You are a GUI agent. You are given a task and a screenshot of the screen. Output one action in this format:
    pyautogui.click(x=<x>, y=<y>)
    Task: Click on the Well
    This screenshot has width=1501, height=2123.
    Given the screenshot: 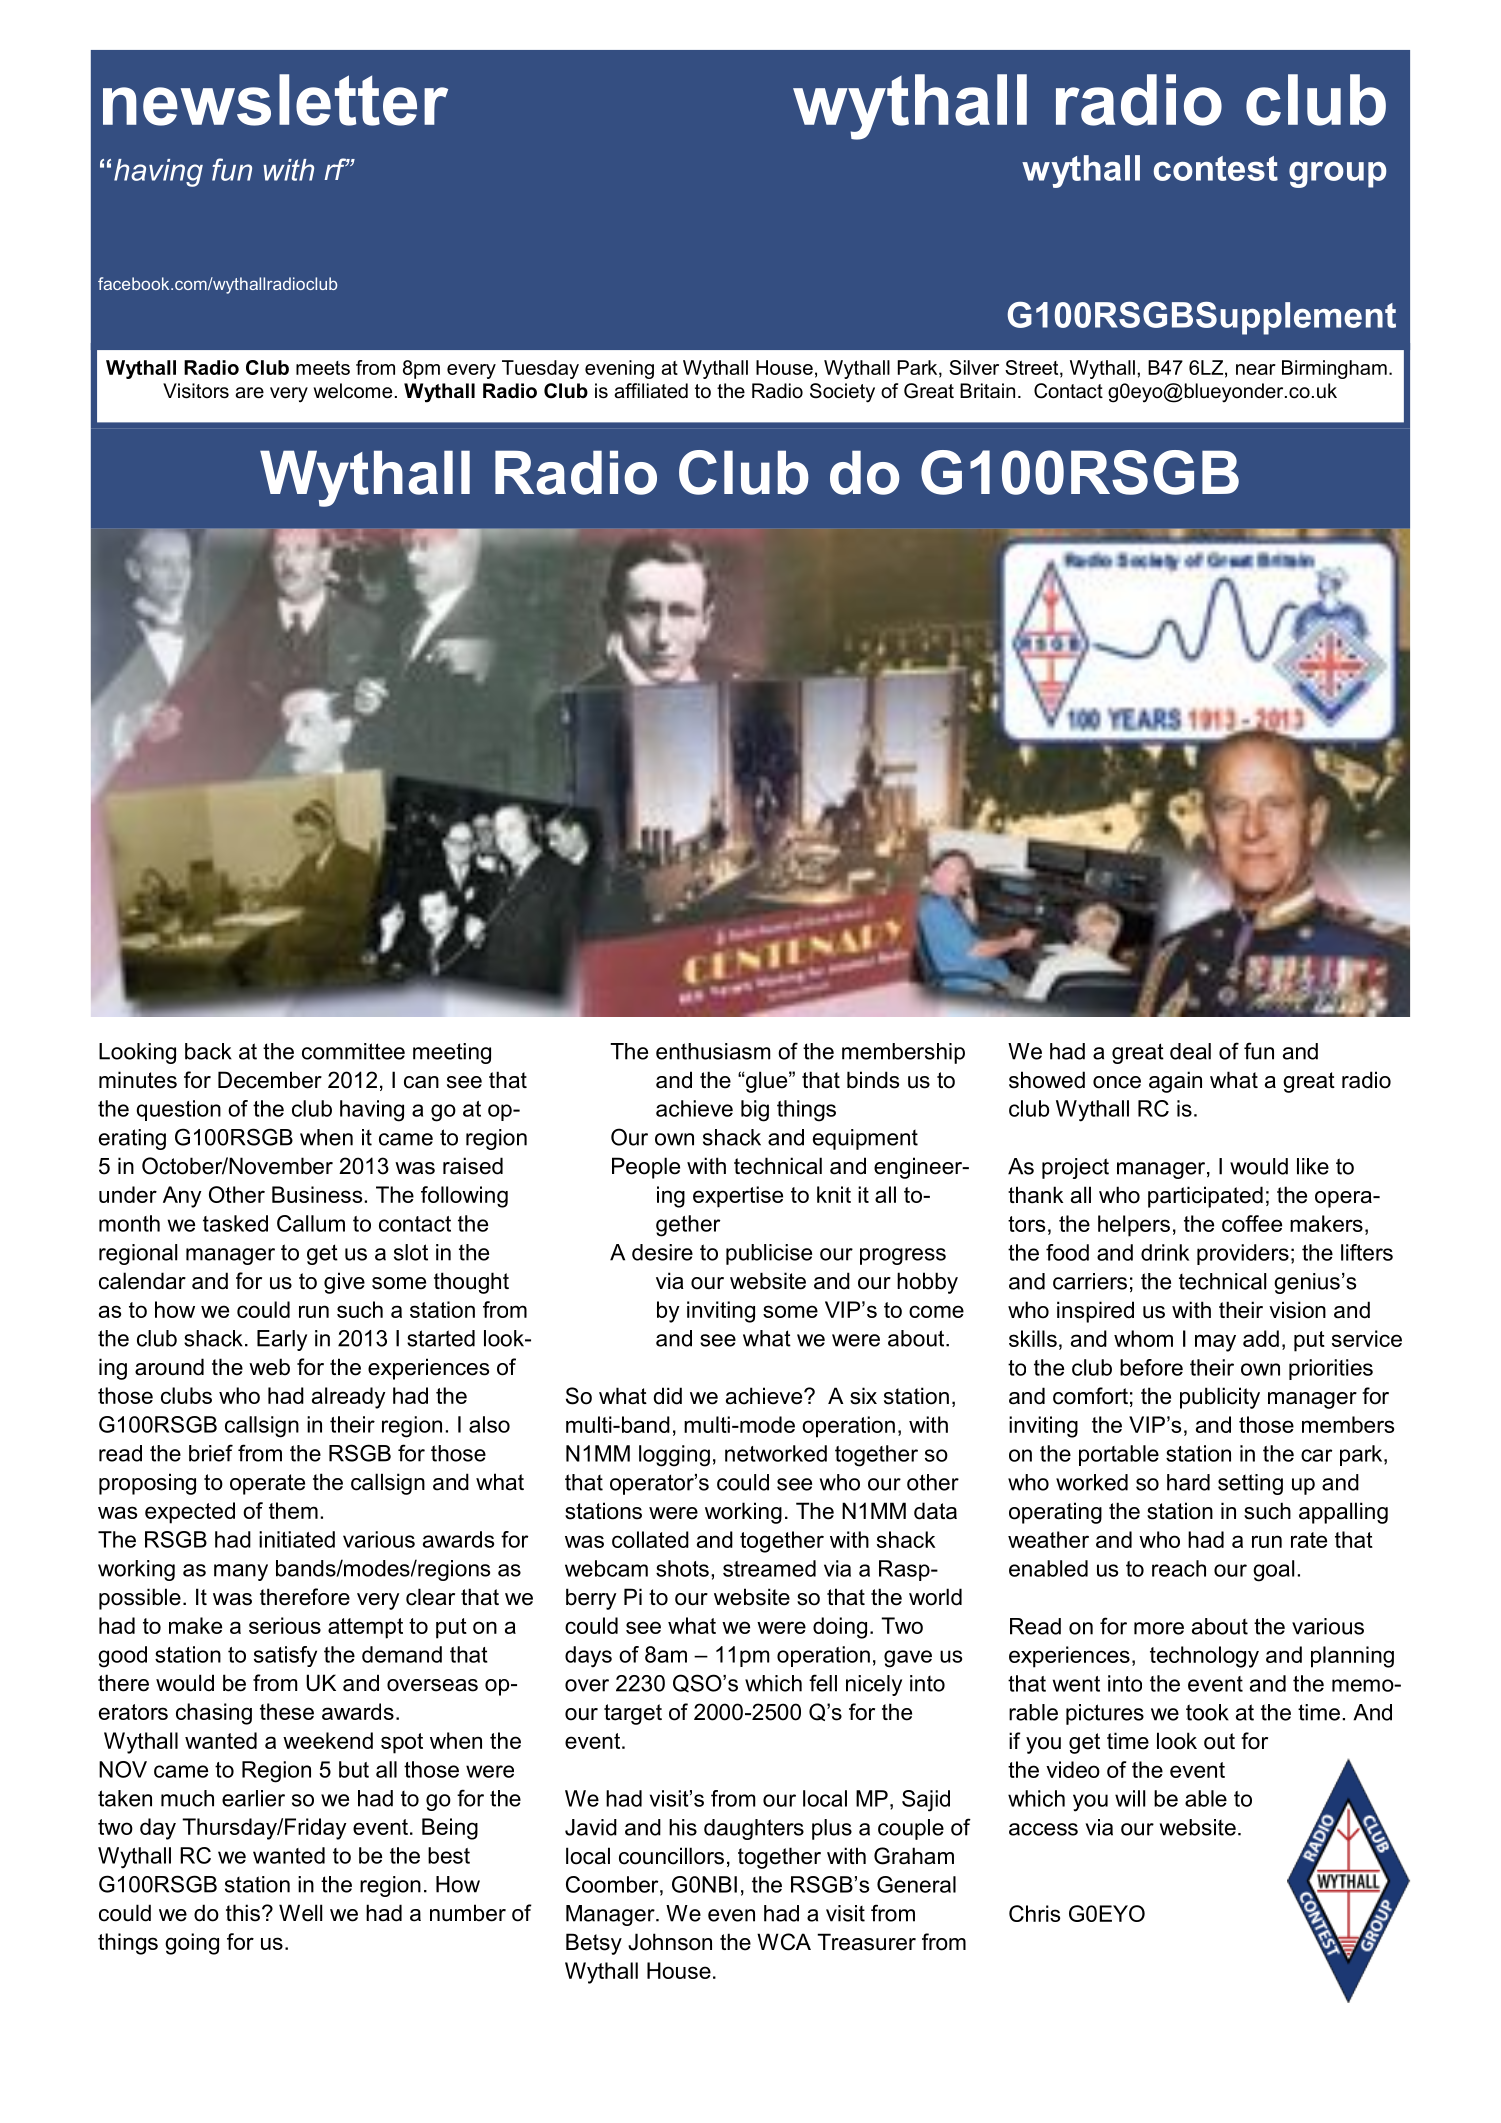 What is the action you would take?
    pyautogui.click(x=300, y=1913)
